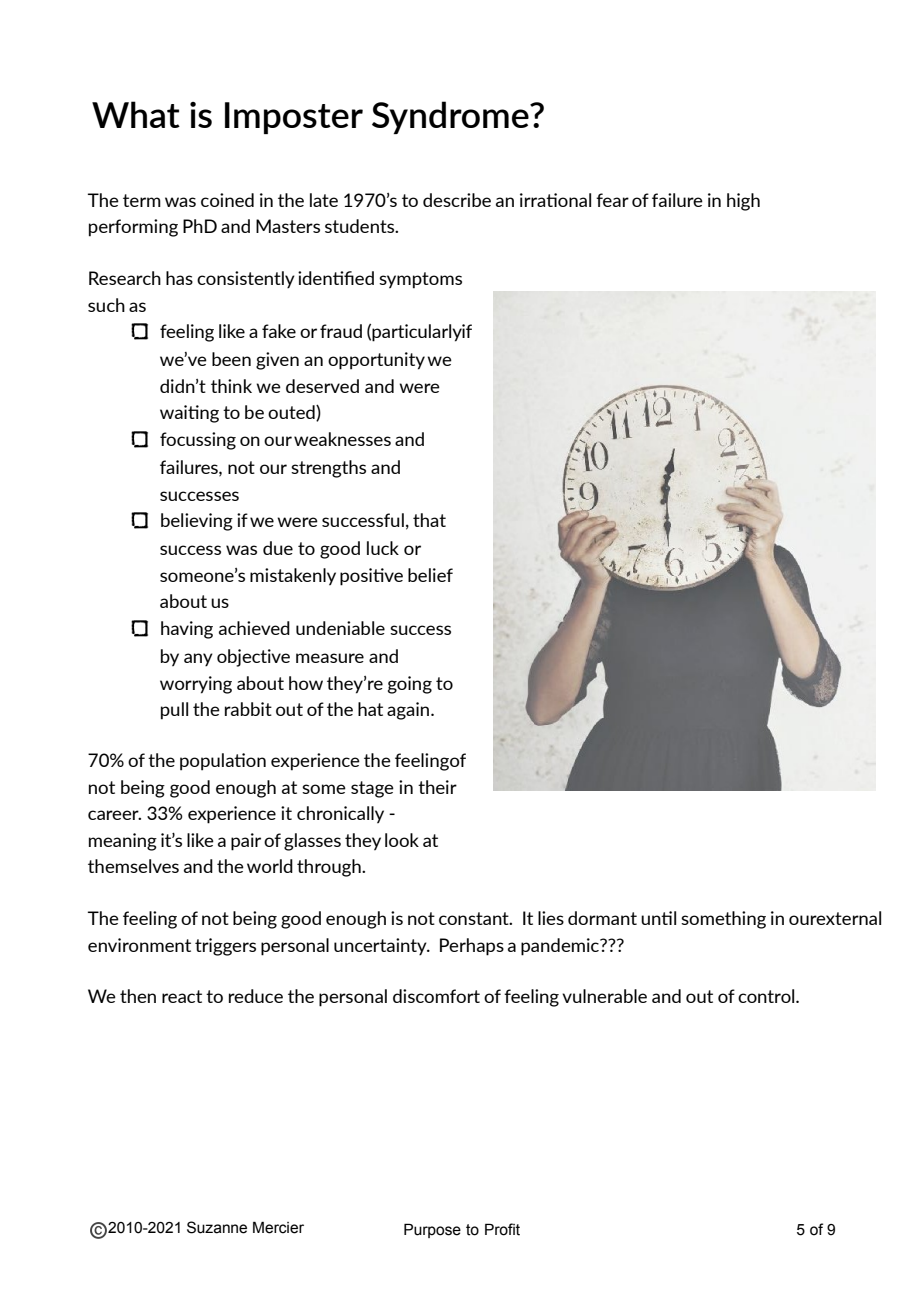 This screenshot has height=1308, width=924. What do you see at coordinates (409, 711) in the screenshot?
I see `again` at bounding box center [409, 711].
